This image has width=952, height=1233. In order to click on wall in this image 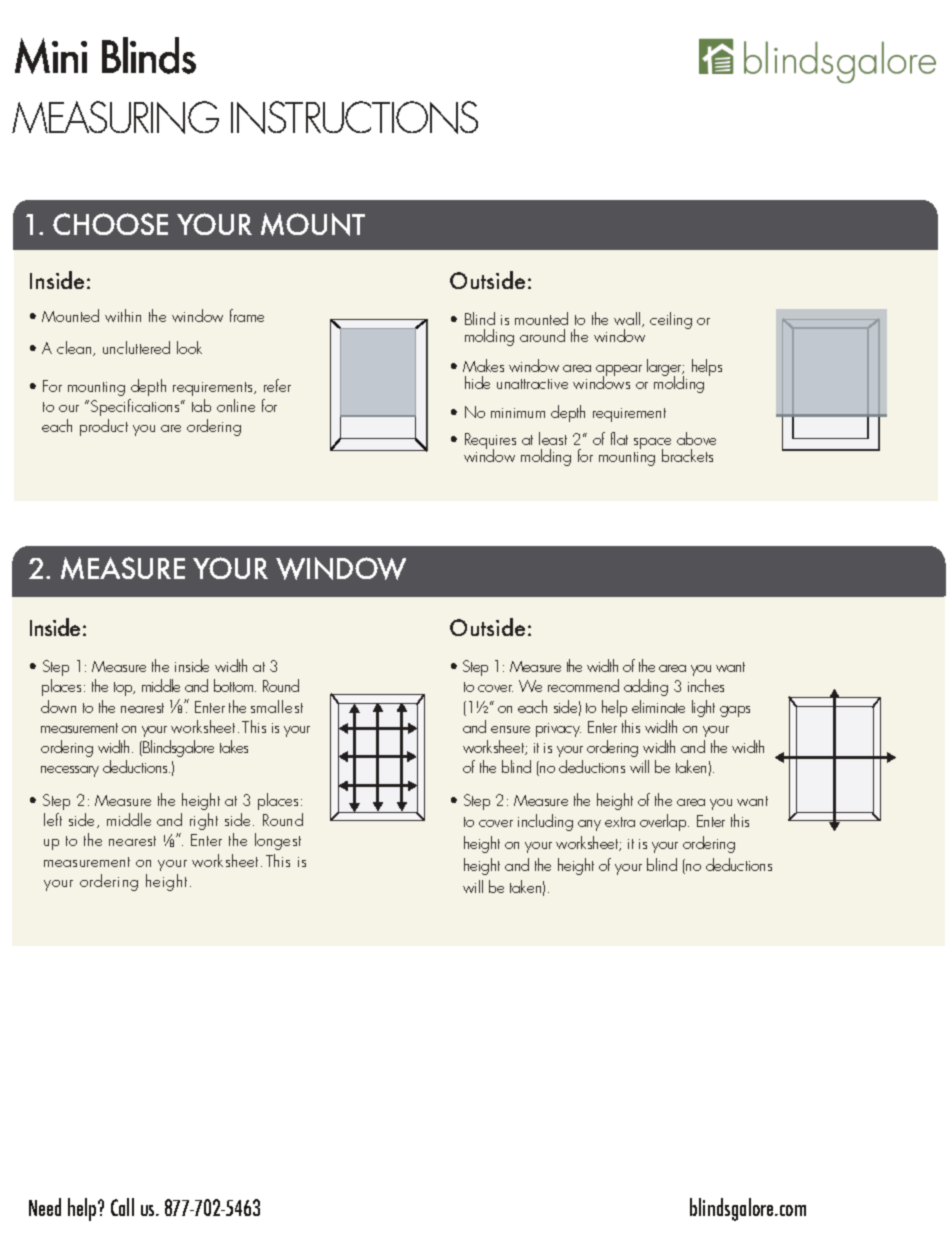, I will do `click(628, 319)`.
